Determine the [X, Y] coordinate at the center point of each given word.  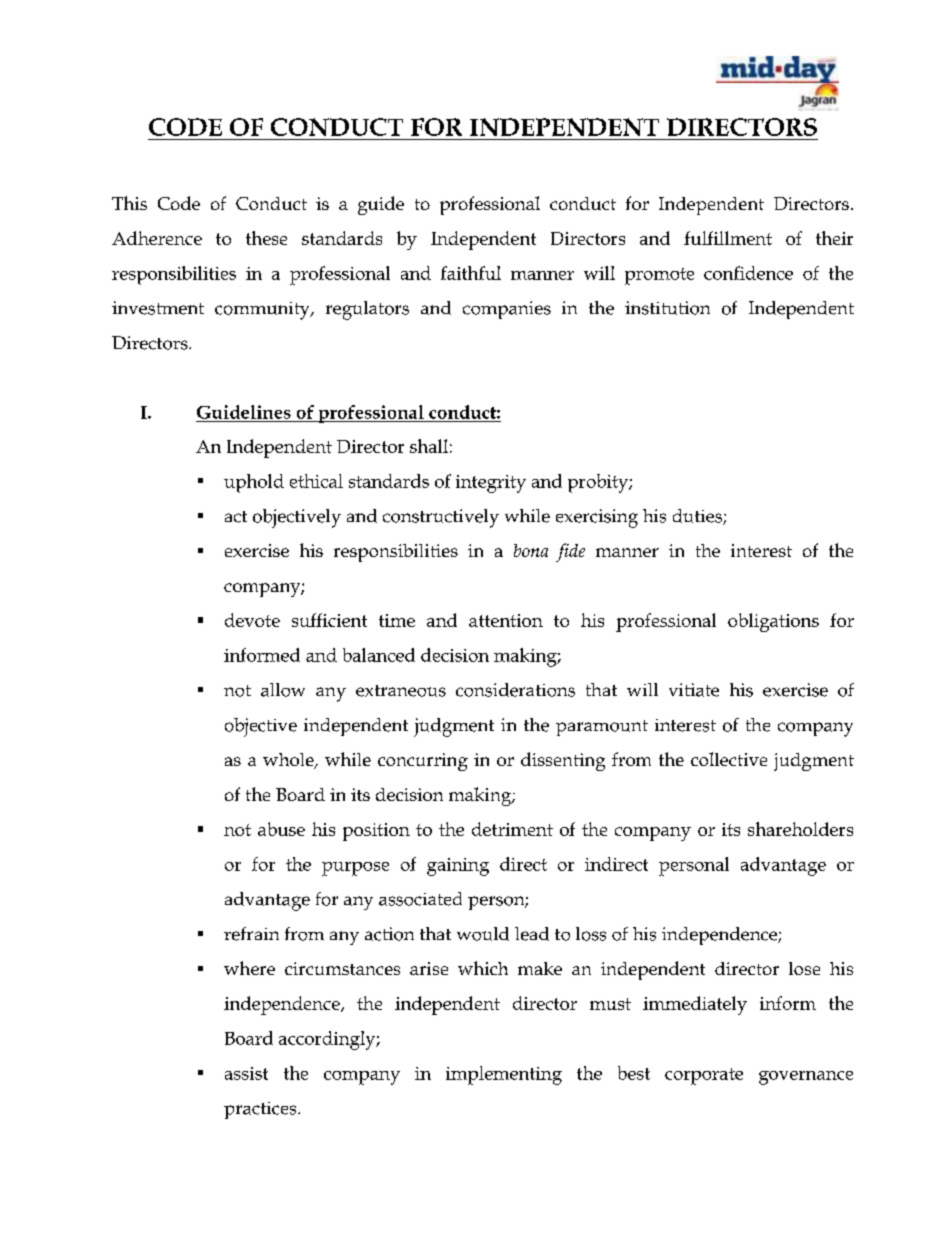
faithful [471, 273]
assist [246, 1073]
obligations [773, 622]
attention [506, 620]
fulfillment [728, 238]
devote [252, 620]
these [266, 238]
